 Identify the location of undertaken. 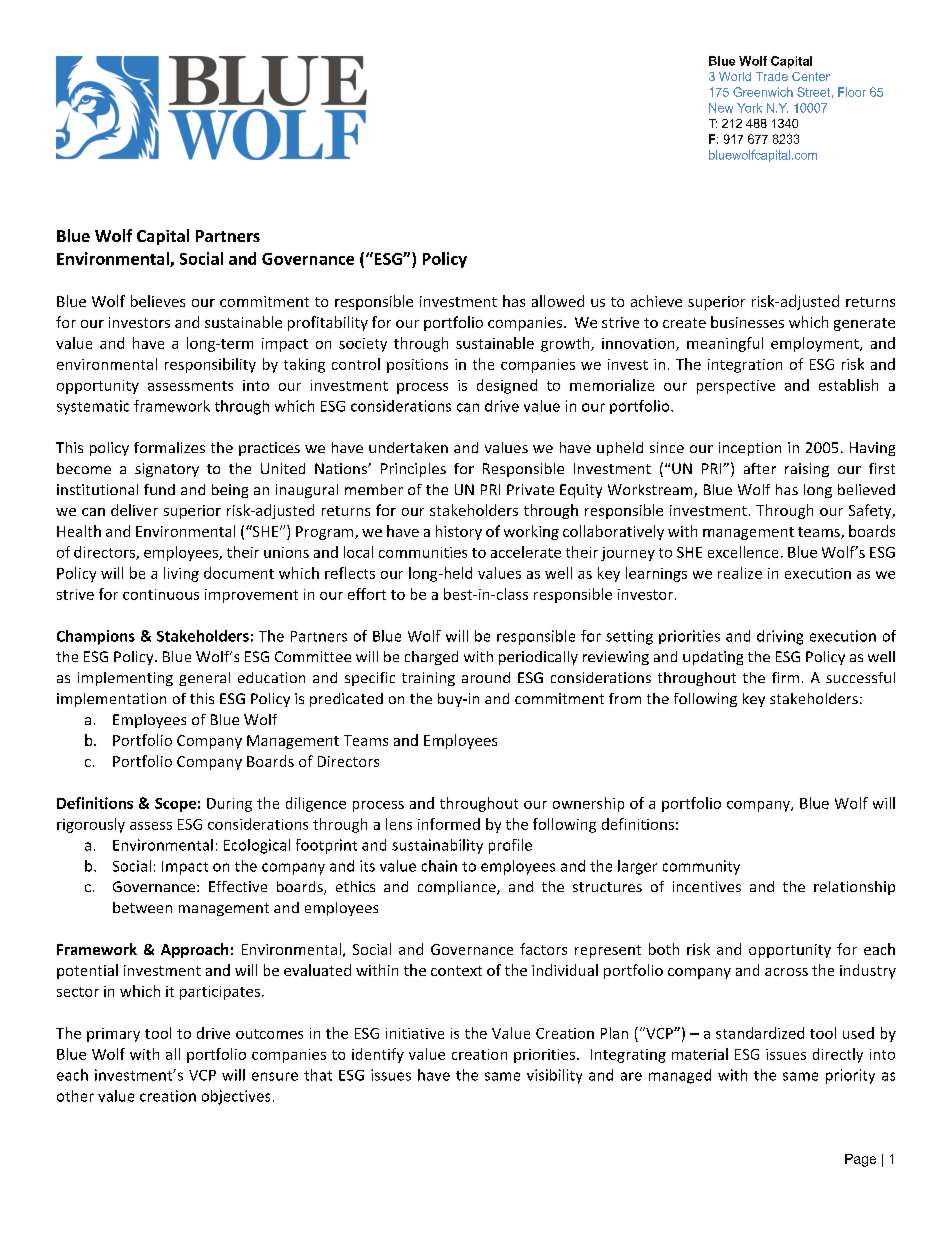
(408, 447).
